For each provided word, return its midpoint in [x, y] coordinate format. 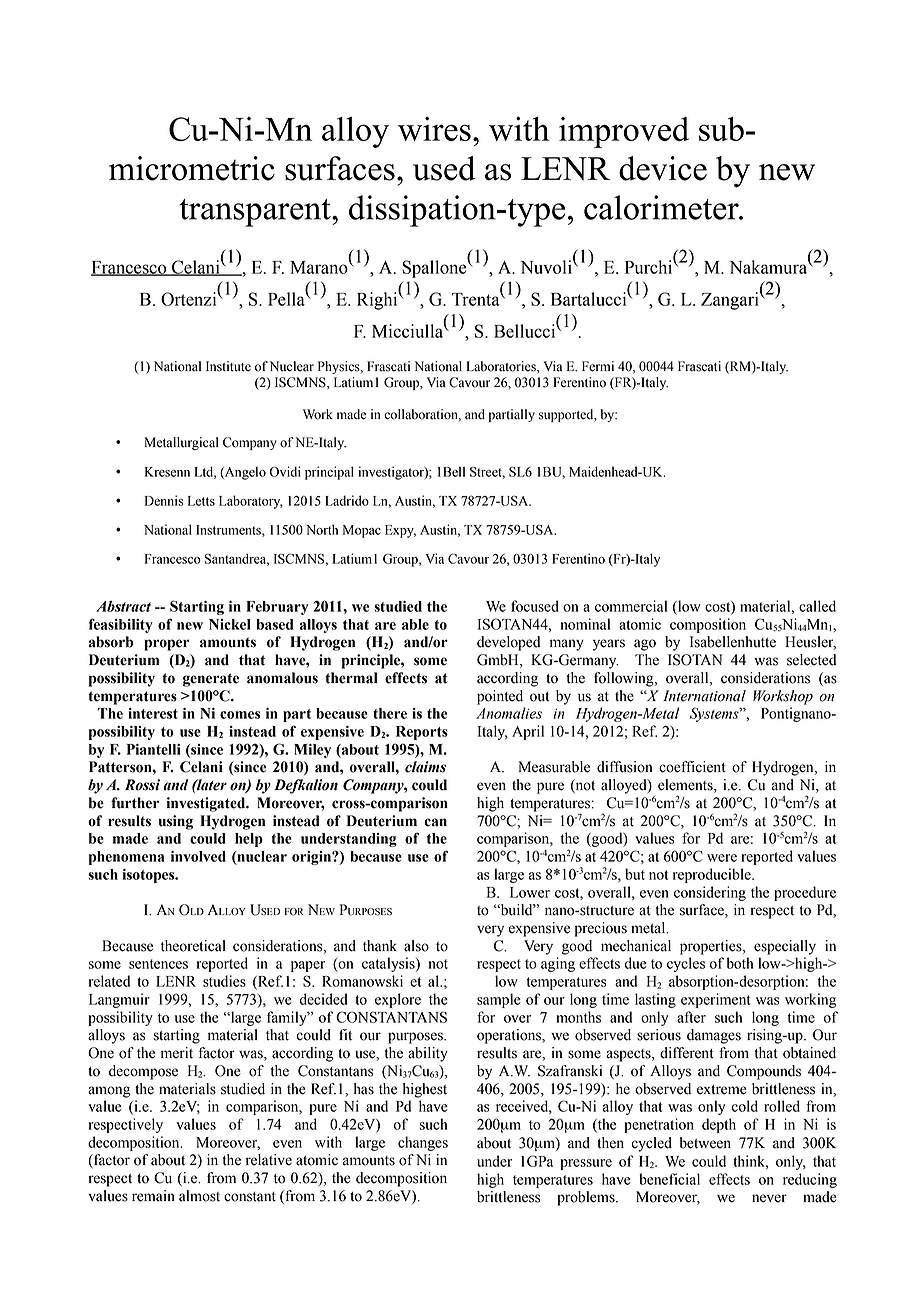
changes [423, 1143]
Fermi [598, 366]
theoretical [193, 946]
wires [434, 129]
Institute [228, 366]
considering [710, 893]
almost [199, 1196]
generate [211, 680]
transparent [256, 213]
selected [811, 660]
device [663, 168]
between [705, 1143]
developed [508, 643]
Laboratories [502, 366]
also [416, 946]
